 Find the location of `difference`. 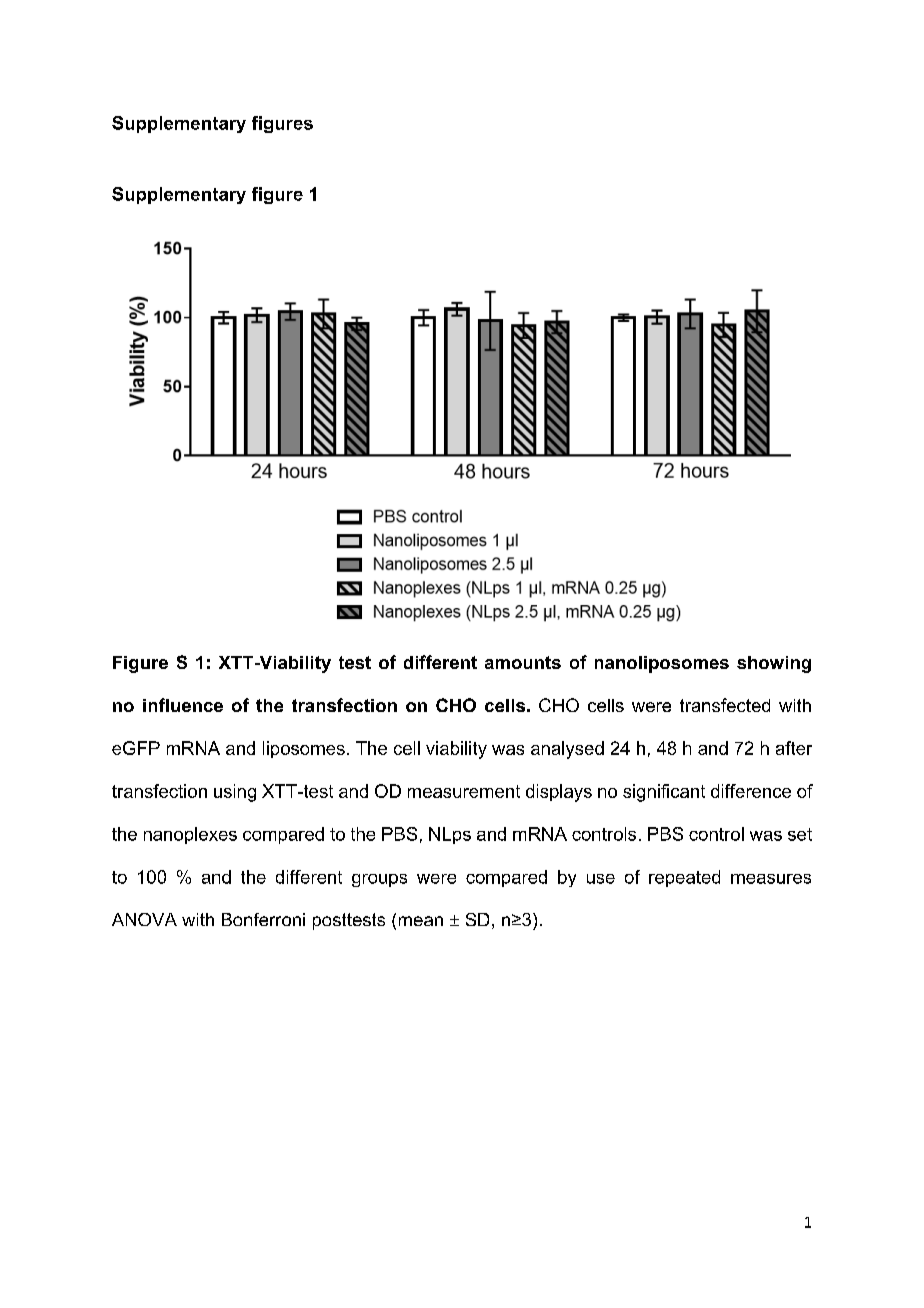

difference is located at coordinates (751, 791).
